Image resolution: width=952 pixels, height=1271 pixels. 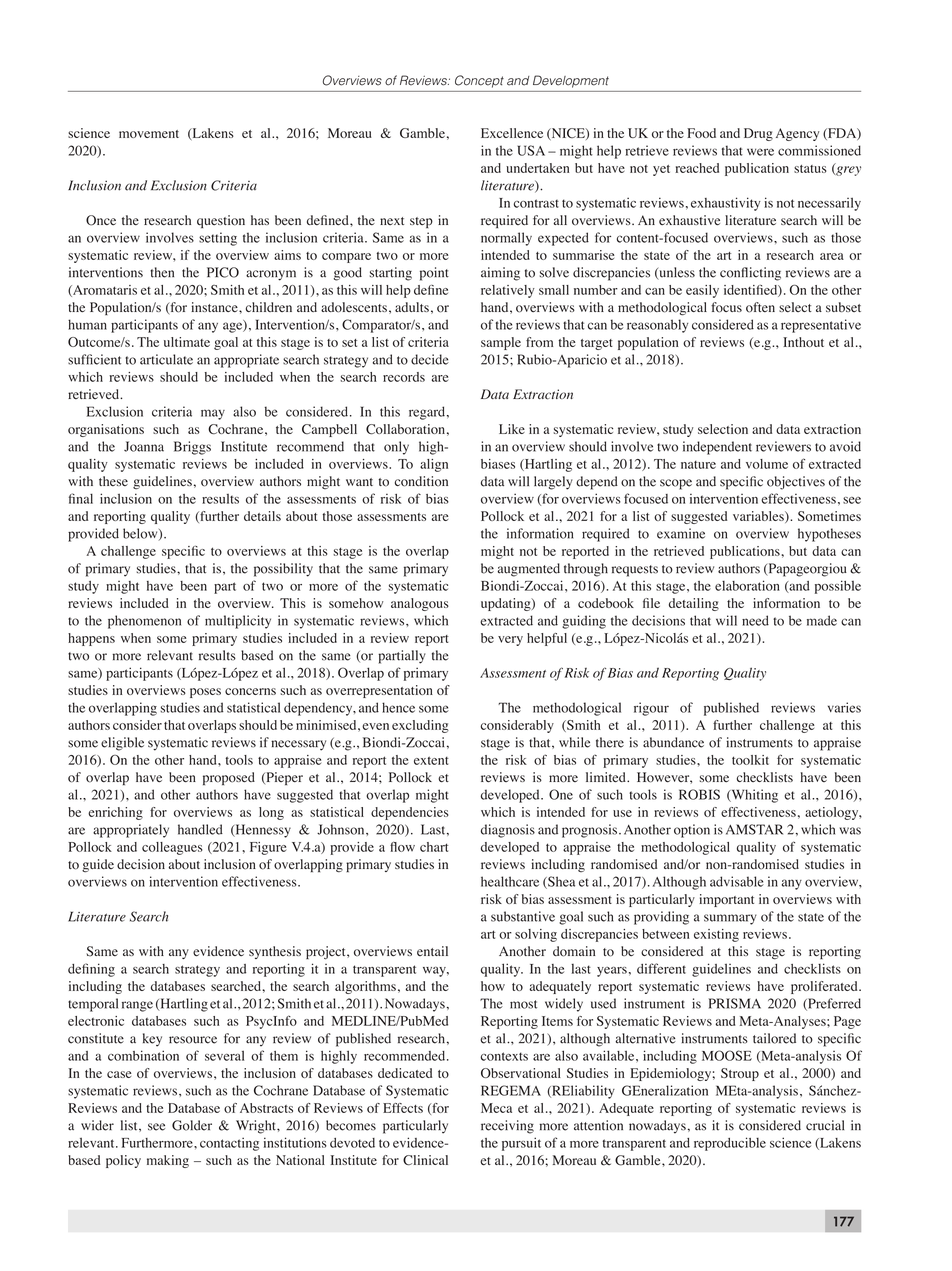 I want to click on movement, so click(x=149, y=134).
